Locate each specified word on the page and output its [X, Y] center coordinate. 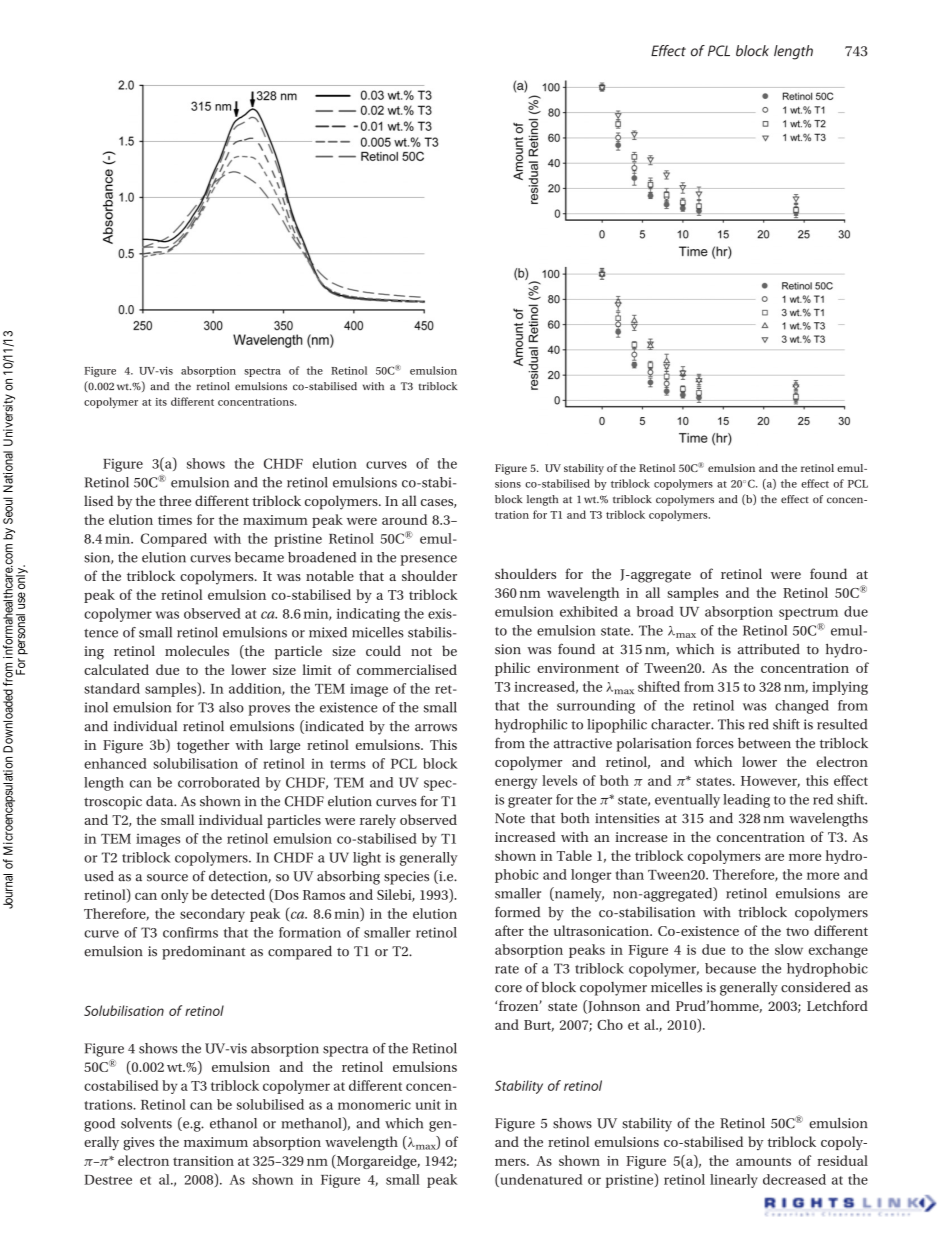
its [161, 402]
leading [746, 801]
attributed [769, 649]
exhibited [589, 611]
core [508, 989]
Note [510, 818]
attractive [583, 743]
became [259, 557]
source [167, 878]
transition [203, 1161]
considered [816, 987]
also [231, 707]
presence [428, 560]
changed [802, 707]
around [404, 519]
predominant [203, 953]
